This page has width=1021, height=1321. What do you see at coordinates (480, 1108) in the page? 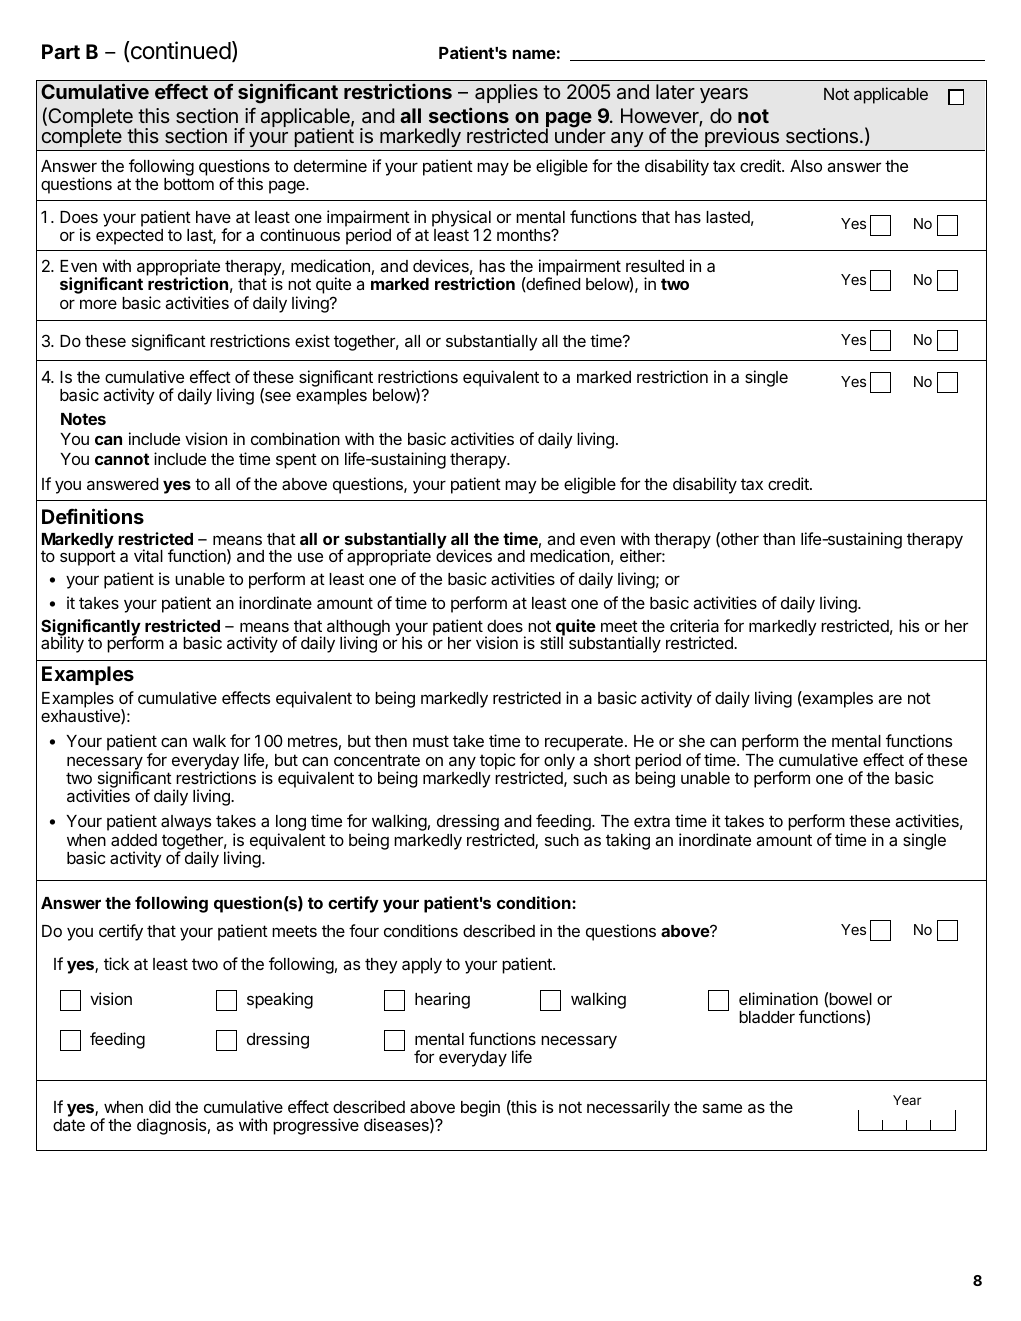
I see `begin` at bounding box center [480, 1108].
